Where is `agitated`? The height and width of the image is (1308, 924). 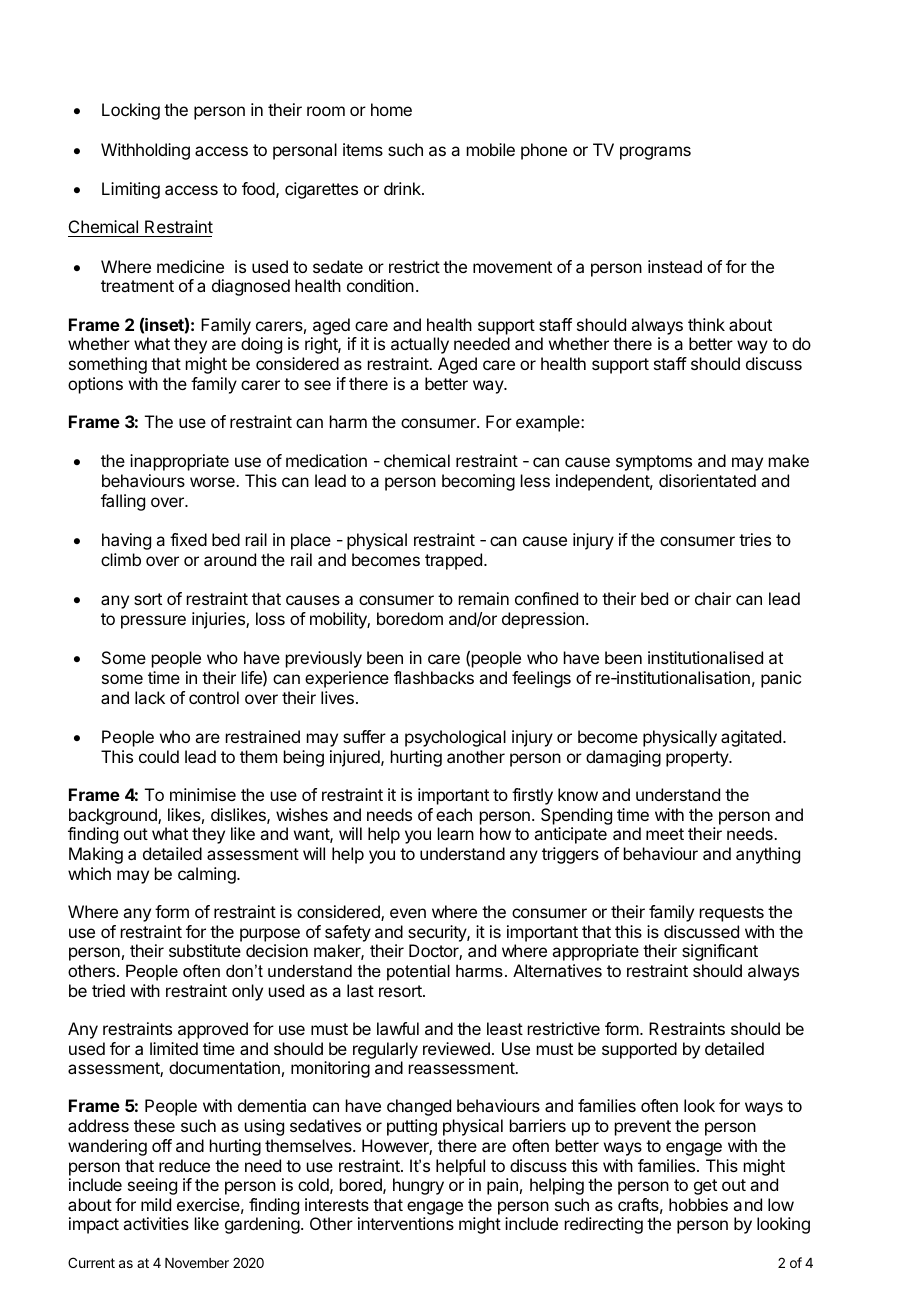 agitated is located at coordinates (751, 738).
